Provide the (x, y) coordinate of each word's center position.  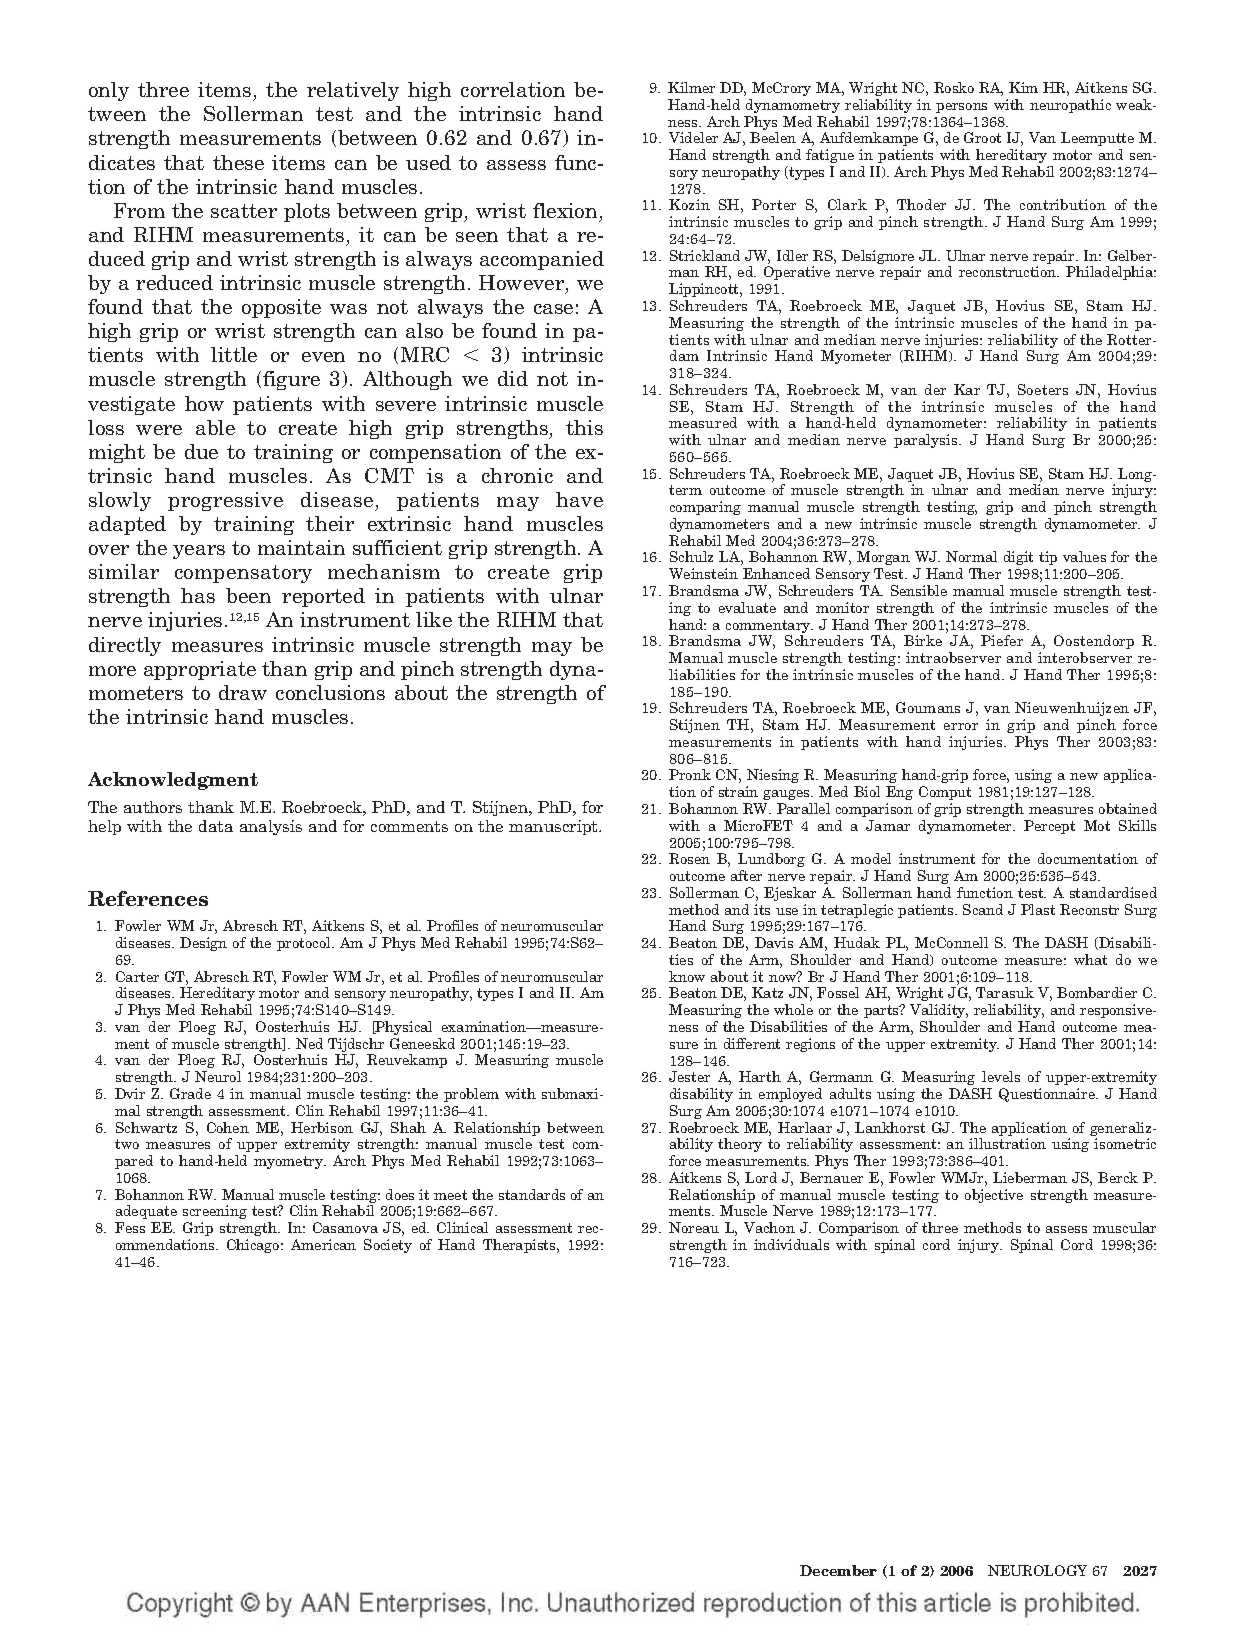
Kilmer (691, 87)
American (323, 1244)
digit (1018, 558)
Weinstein (703, 573)
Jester (689, 1076)
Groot (982, 137)
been (248, 595)
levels (1001, 1076)
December (838, 1570)
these (238, 162)
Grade (190, 1093)
